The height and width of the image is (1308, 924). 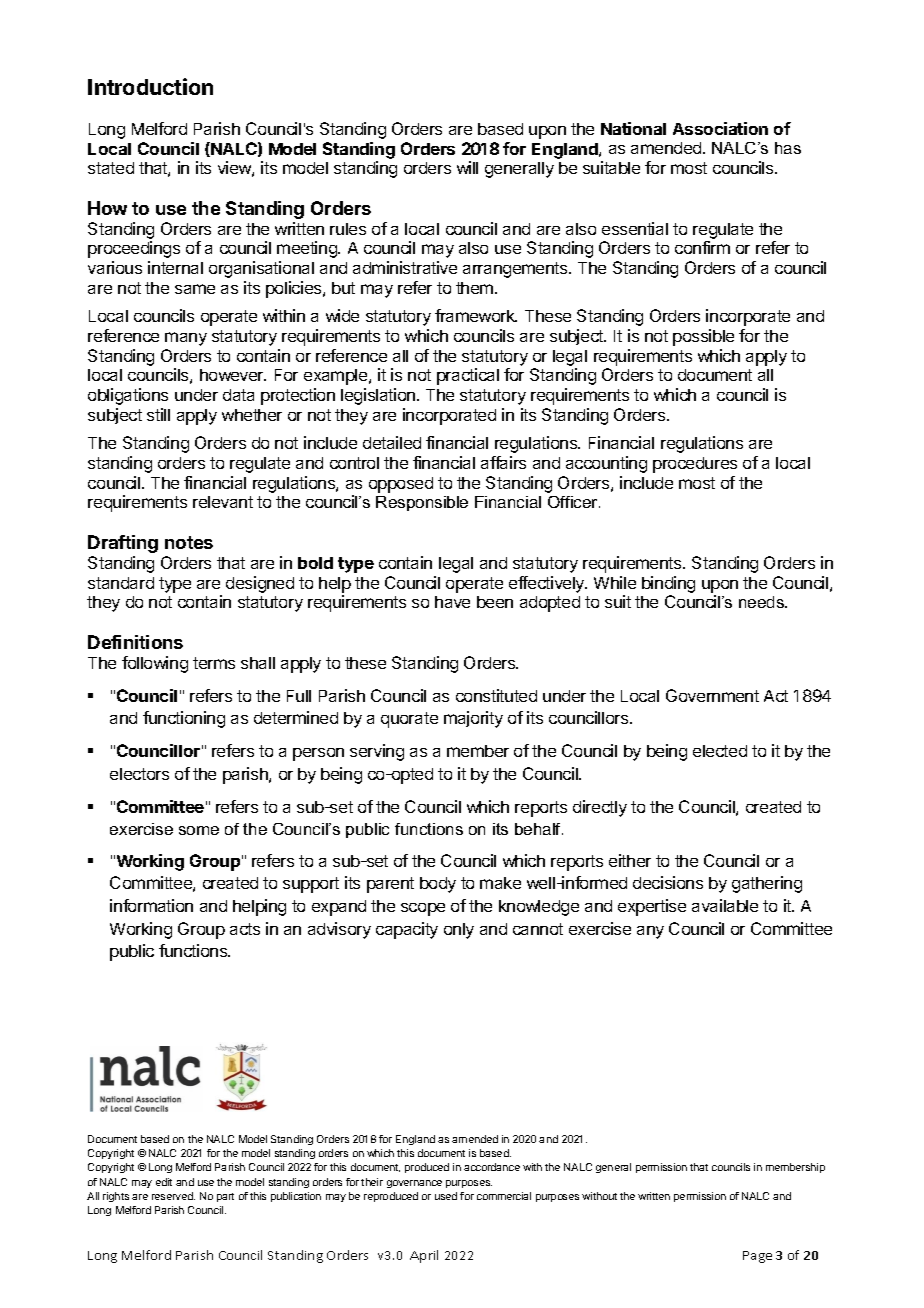 I want to click on acts, so click(x=245, y=929).
